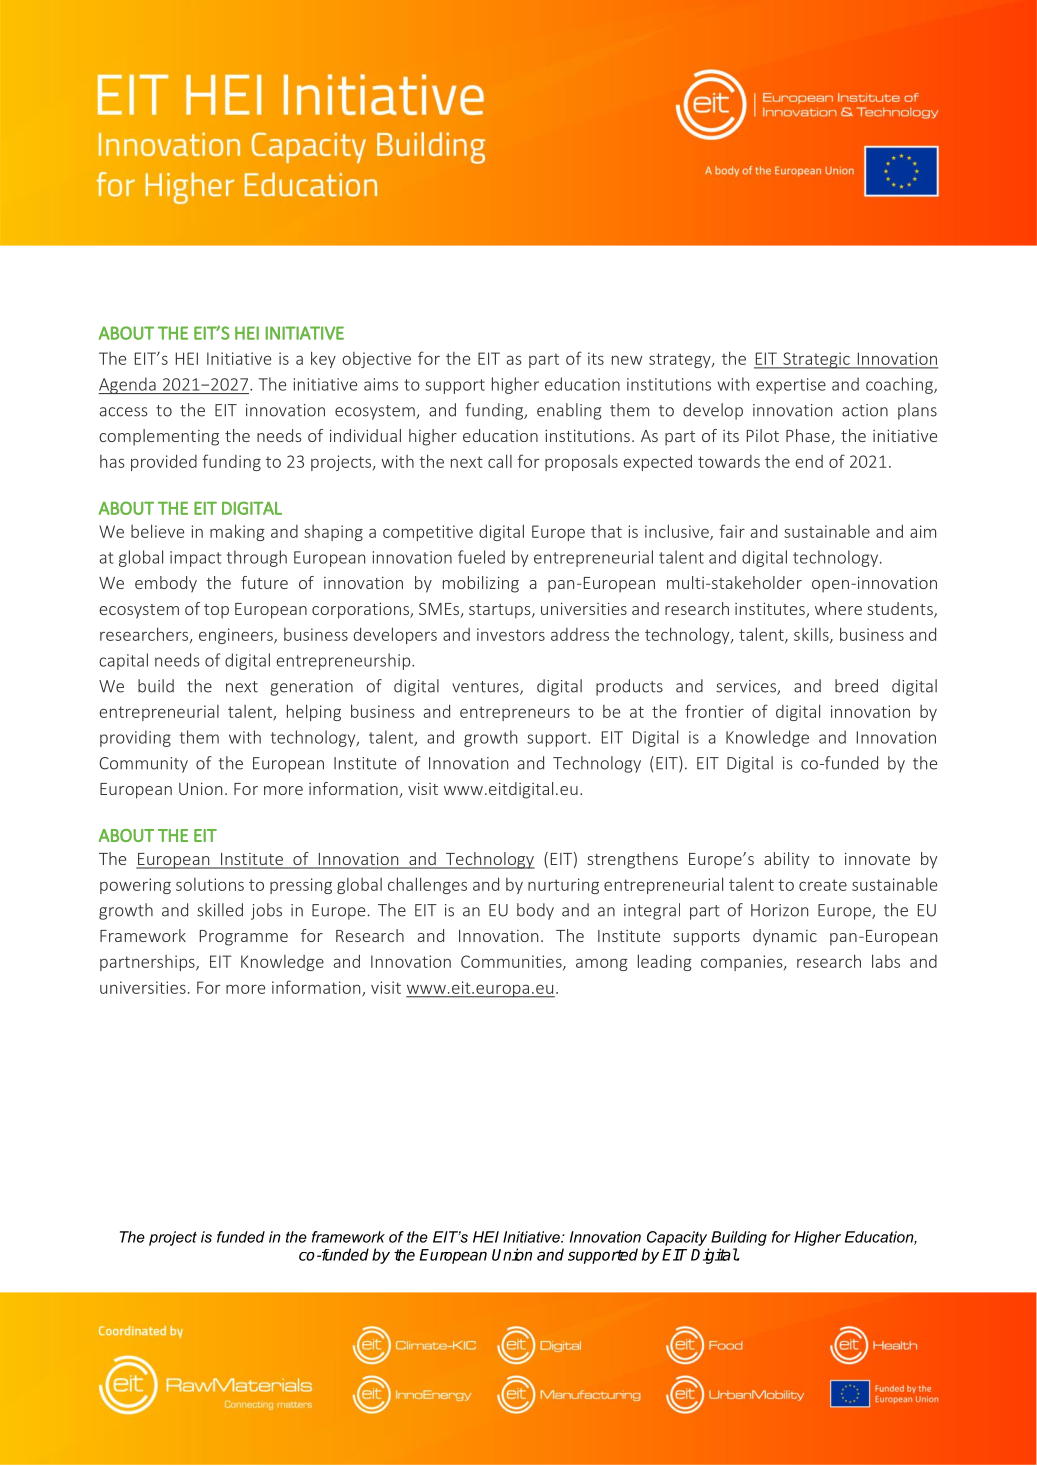  Describe the element at coordinates (791, 386) in the screenshot. I see `expertise` at that location.
